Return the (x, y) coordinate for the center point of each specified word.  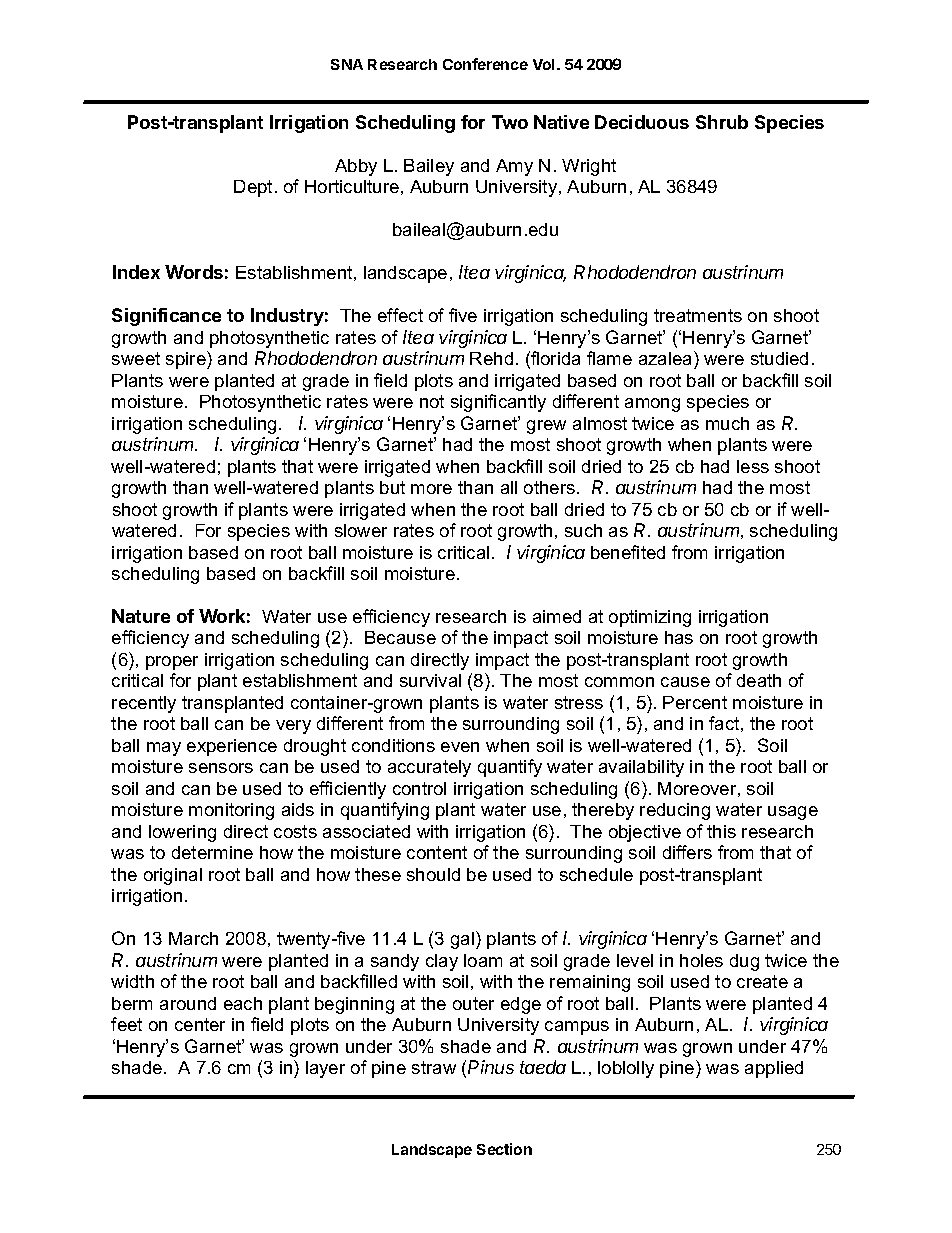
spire (187, 360)
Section (504, 1149)
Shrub (722, 122)
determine (212, 852)
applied (774, 1069)
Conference (485, 64)
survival (430, 680)
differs (687, 852)
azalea (667, 358)
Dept (253, 188)
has (679, 637)
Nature (141, 616)
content (437, 852)
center (200, 1024)
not (432, 401)
